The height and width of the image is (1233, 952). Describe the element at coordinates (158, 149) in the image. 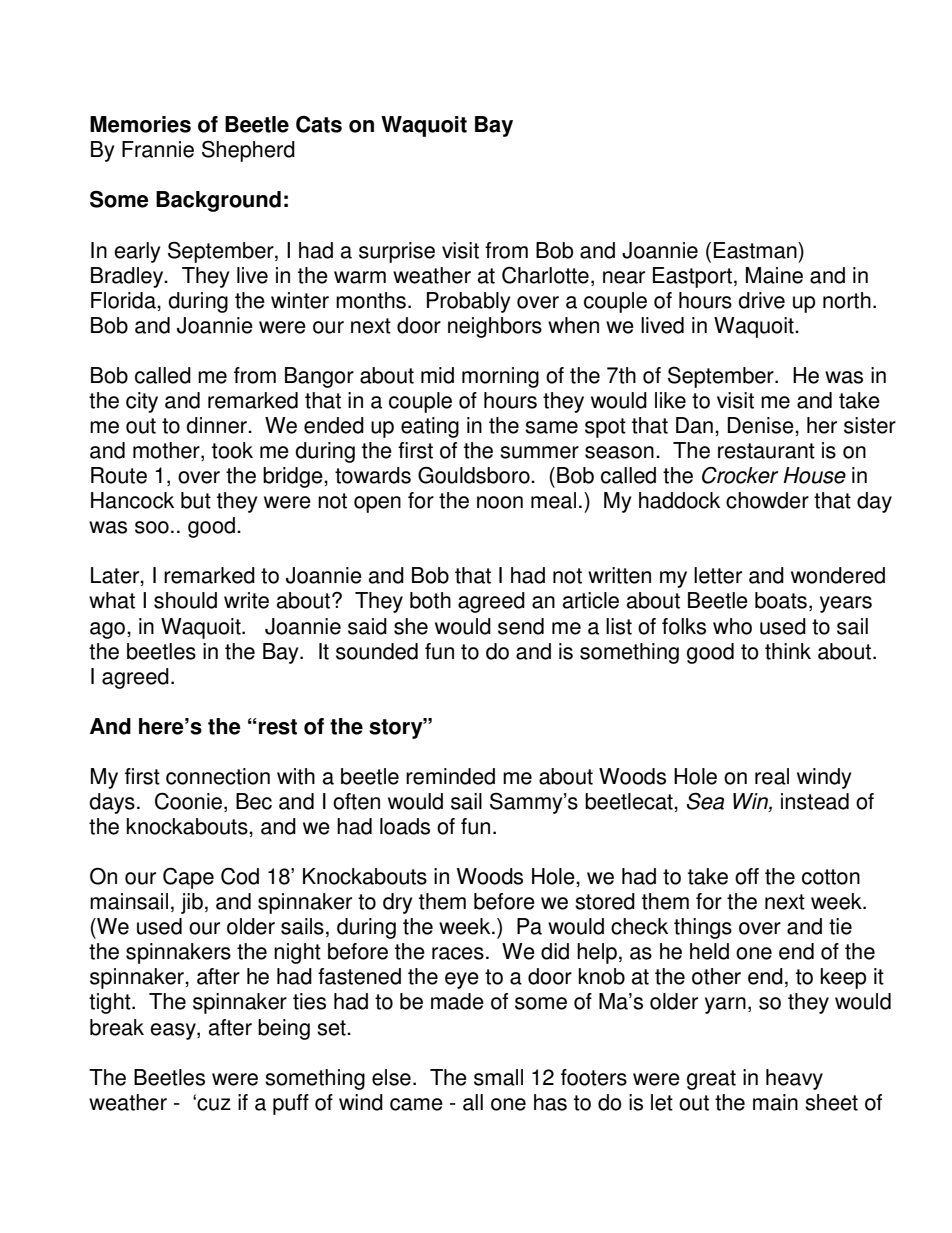

I see `Frannie` at that location.
